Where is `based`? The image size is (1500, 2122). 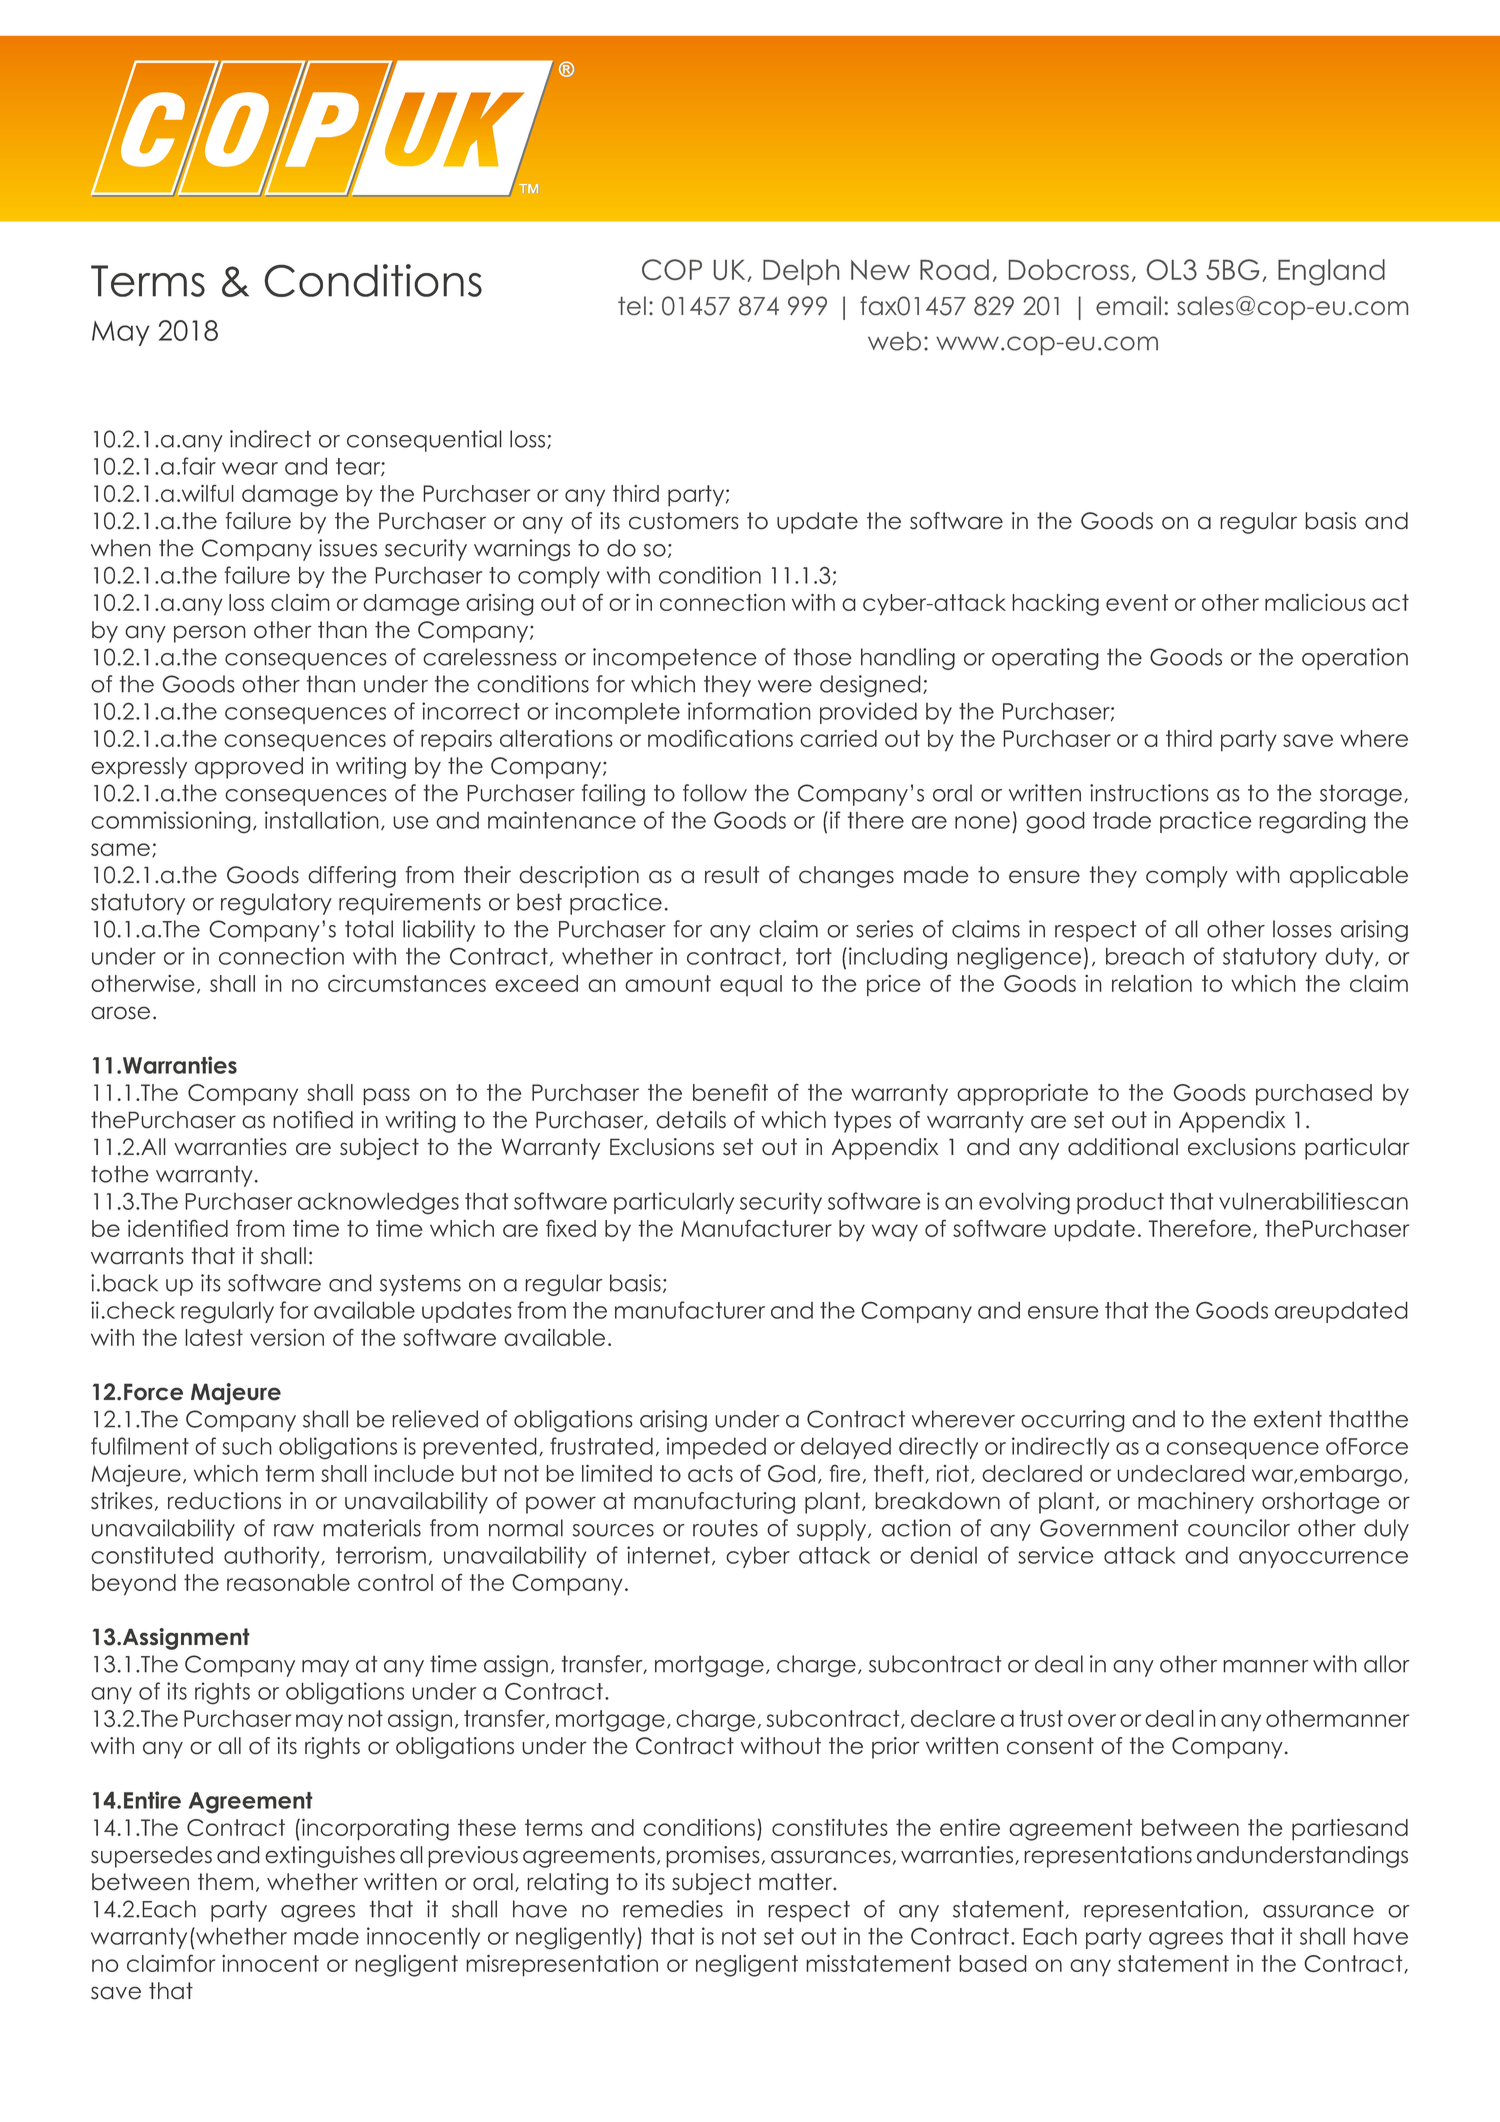 based is located at coordinates (993, 1963).
